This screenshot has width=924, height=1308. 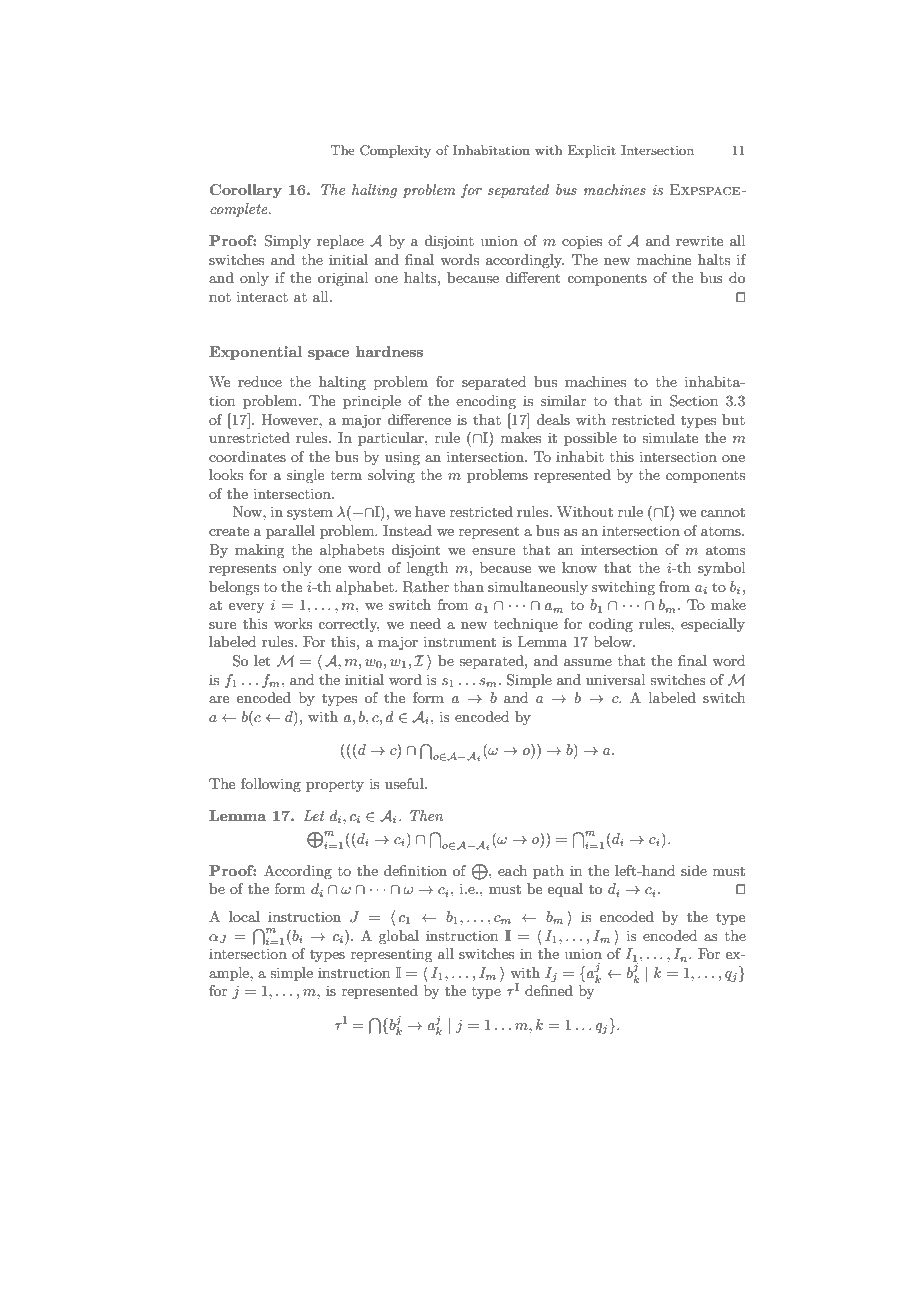 What do you see at coordinates (721, 569) in the screenshot?
I see `symbol` at bounding box center [721, 569].
